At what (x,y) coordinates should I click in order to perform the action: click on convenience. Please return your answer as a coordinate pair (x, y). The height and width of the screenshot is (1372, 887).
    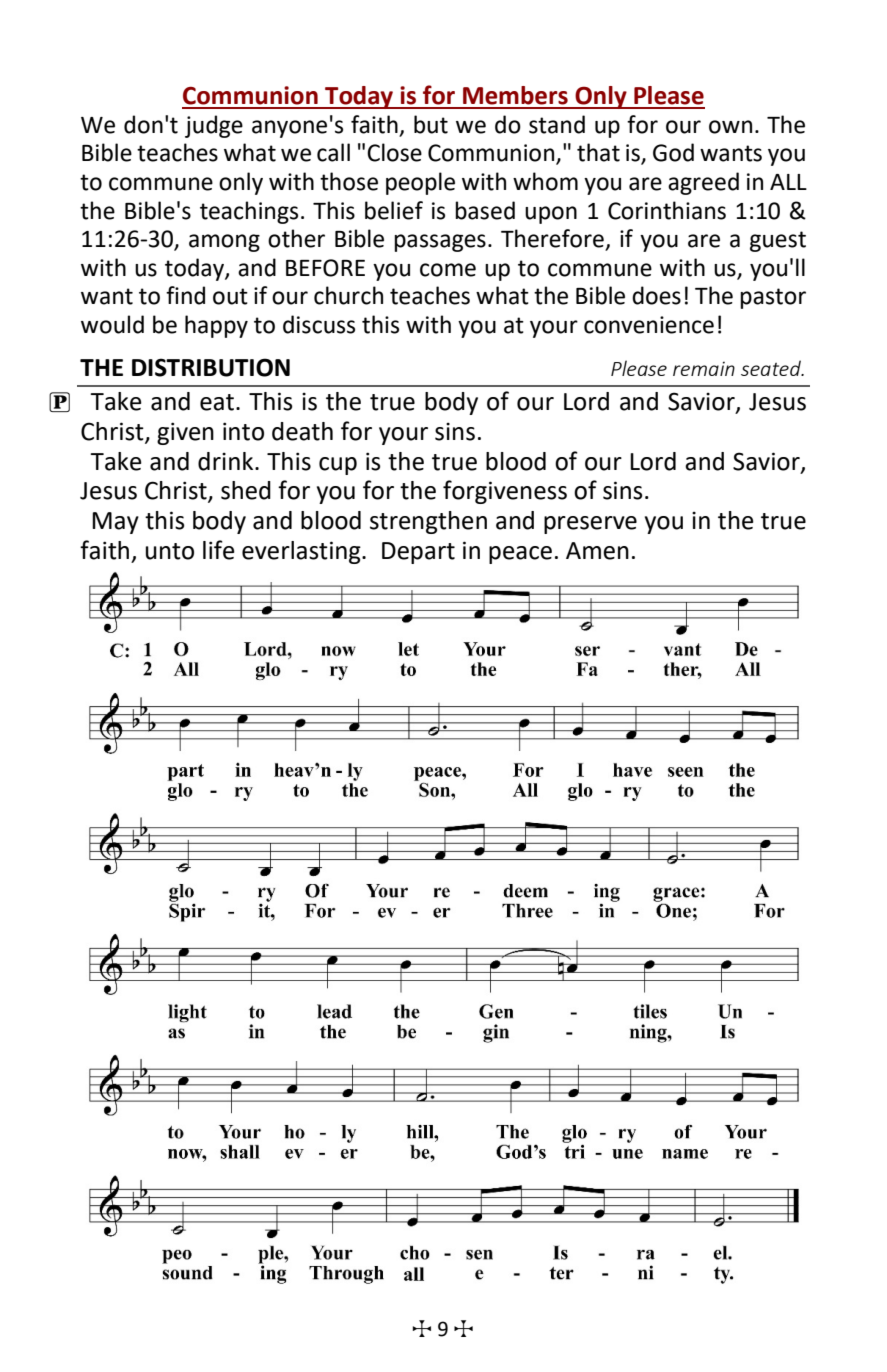
    Looking at the image, I should click on (649, 325).
